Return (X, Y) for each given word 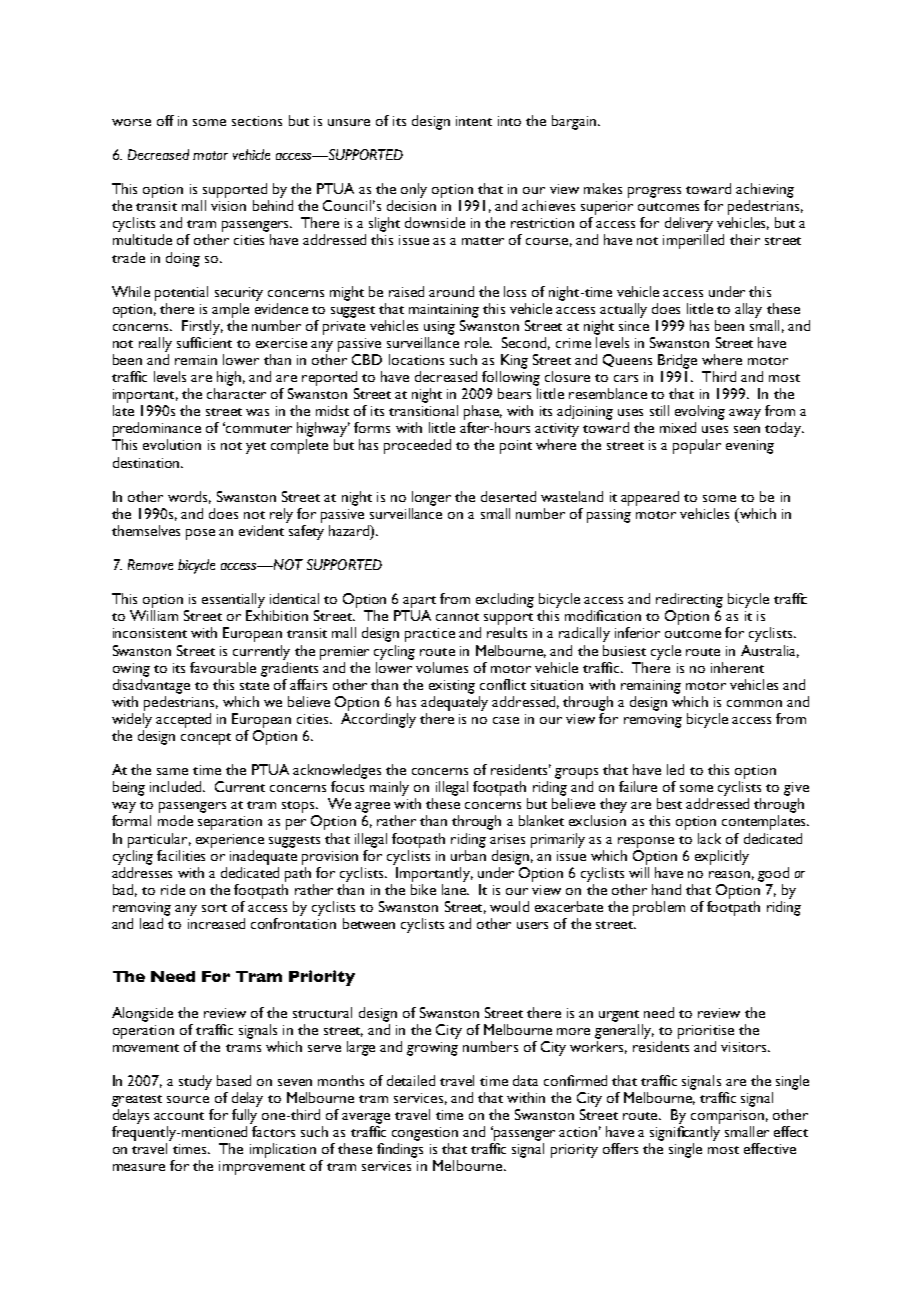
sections (257, 121)
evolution (172, 444)
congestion (425, 1134)
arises (507, 839)
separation (230, 823)
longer (431, 498)
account (179, 1116)
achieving (765, 190)
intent (474, 121)
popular (697, 446)
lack (709, 838)
